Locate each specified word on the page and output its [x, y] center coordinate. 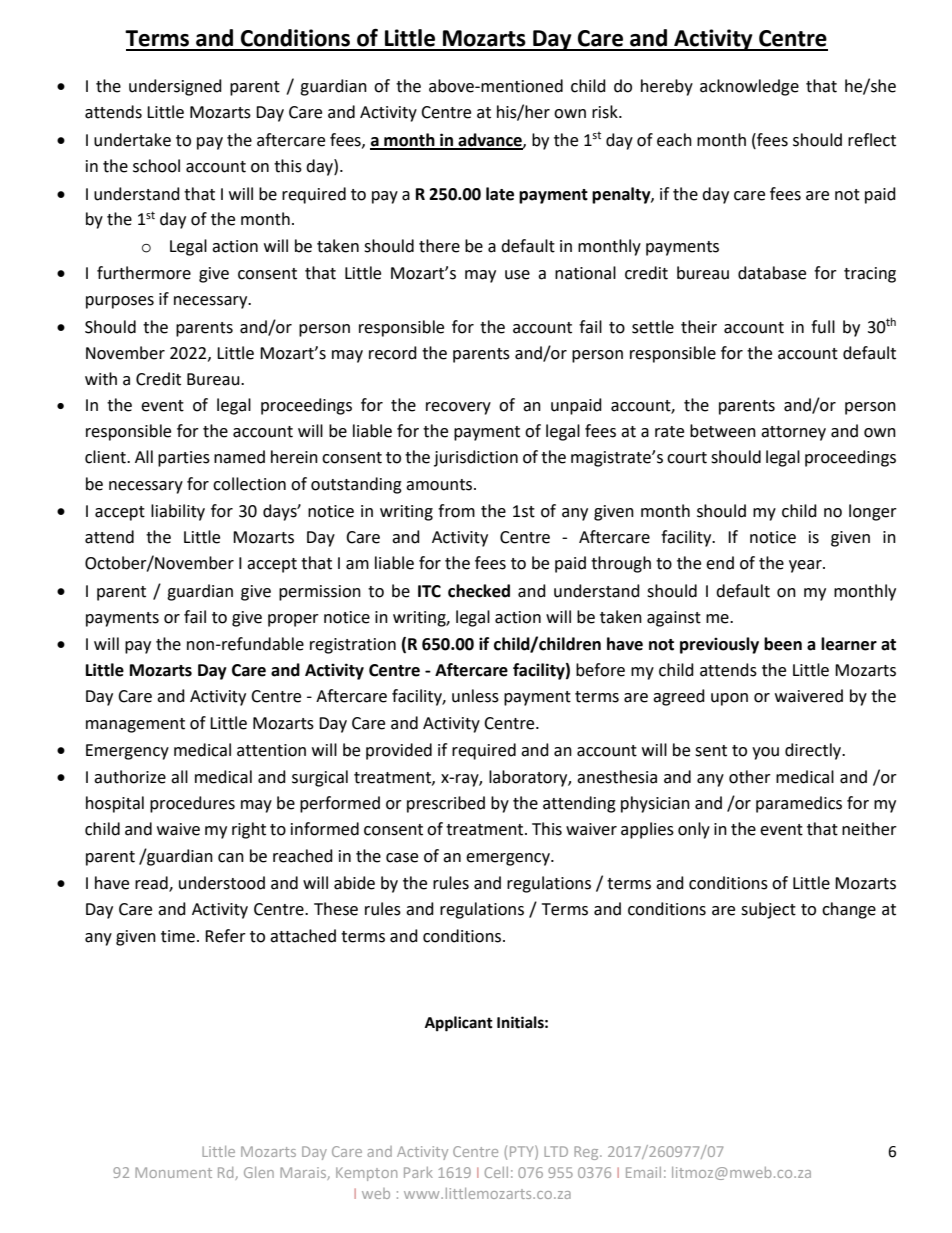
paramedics [799, 804]
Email [643, 1172]
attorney [793, 433]
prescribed [446, 804]
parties [184, 459]
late [500, 194]
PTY [523, 1151]
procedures [192, 804]
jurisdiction [476, 458]
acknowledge [749, 87]
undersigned [175, 87]
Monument [173, 1172]
